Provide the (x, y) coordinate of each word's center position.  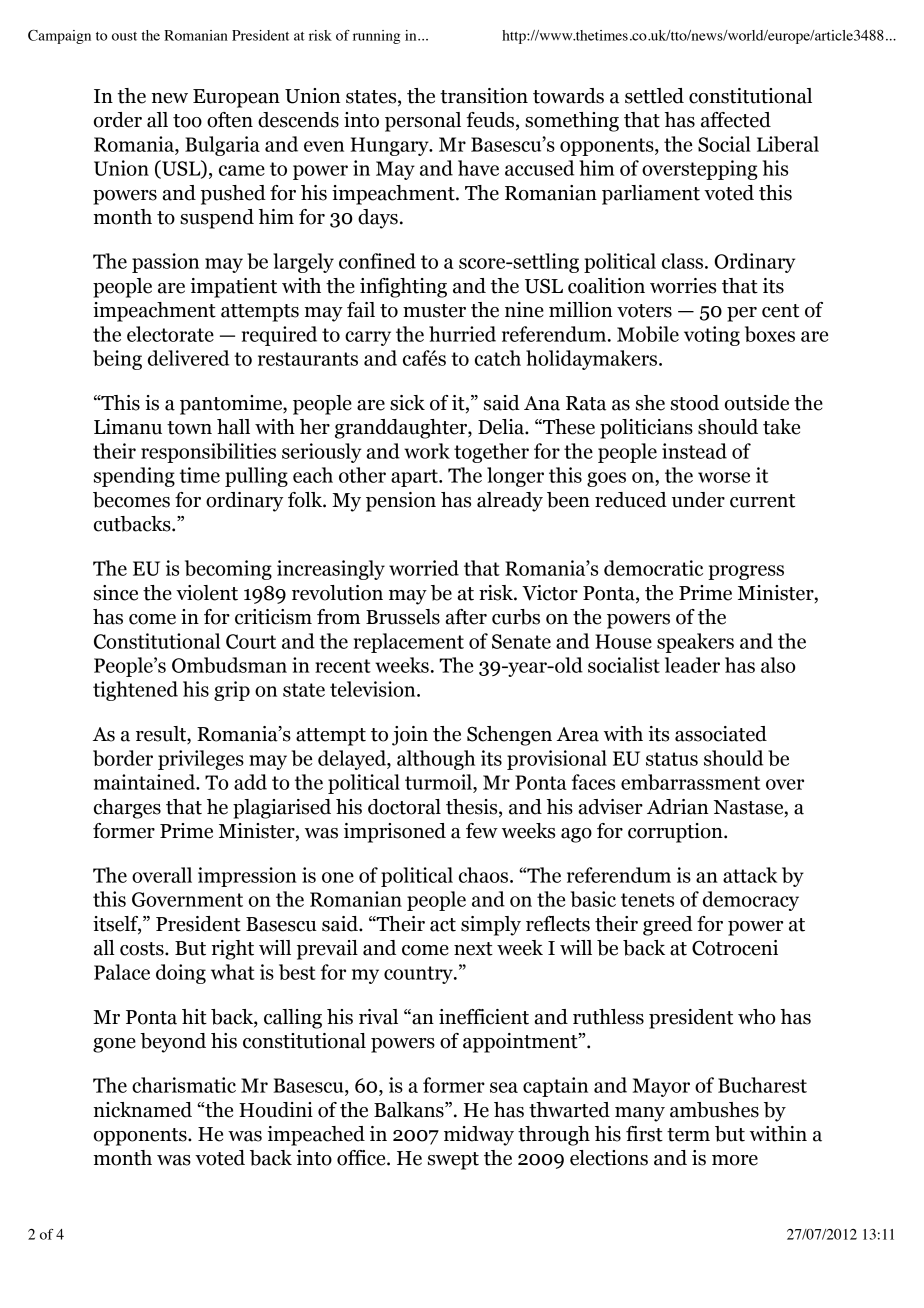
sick (407, 403)
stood (695, 403)
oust (124, 36)
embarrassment (690, 782)
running (376, 37)
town (189, 428)
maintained (146, 782)
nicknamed (143, 1110)
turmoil (439, 782)
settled (654, 96)
